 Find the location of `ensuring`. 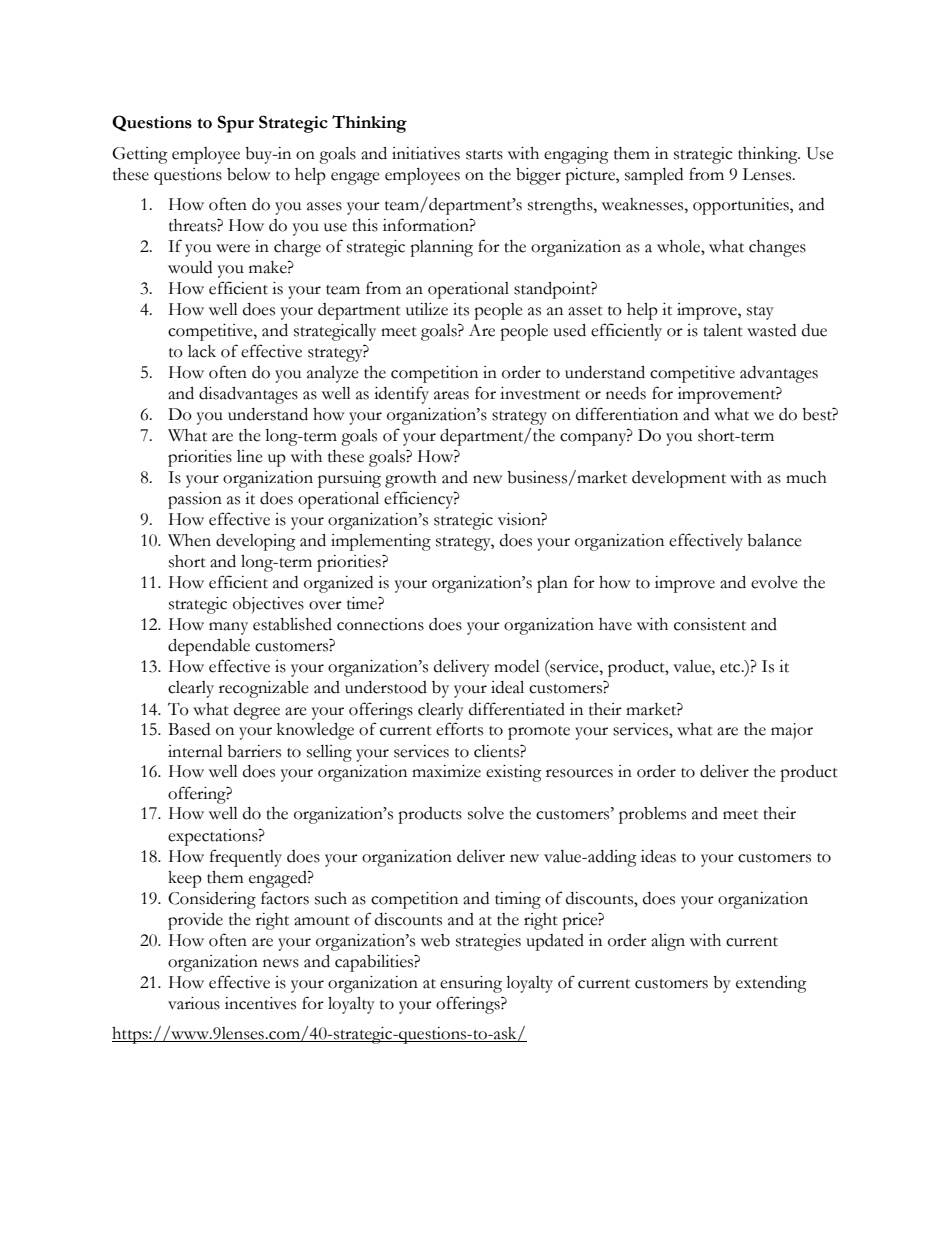

ensuring is located at coordinates (471, 984).
